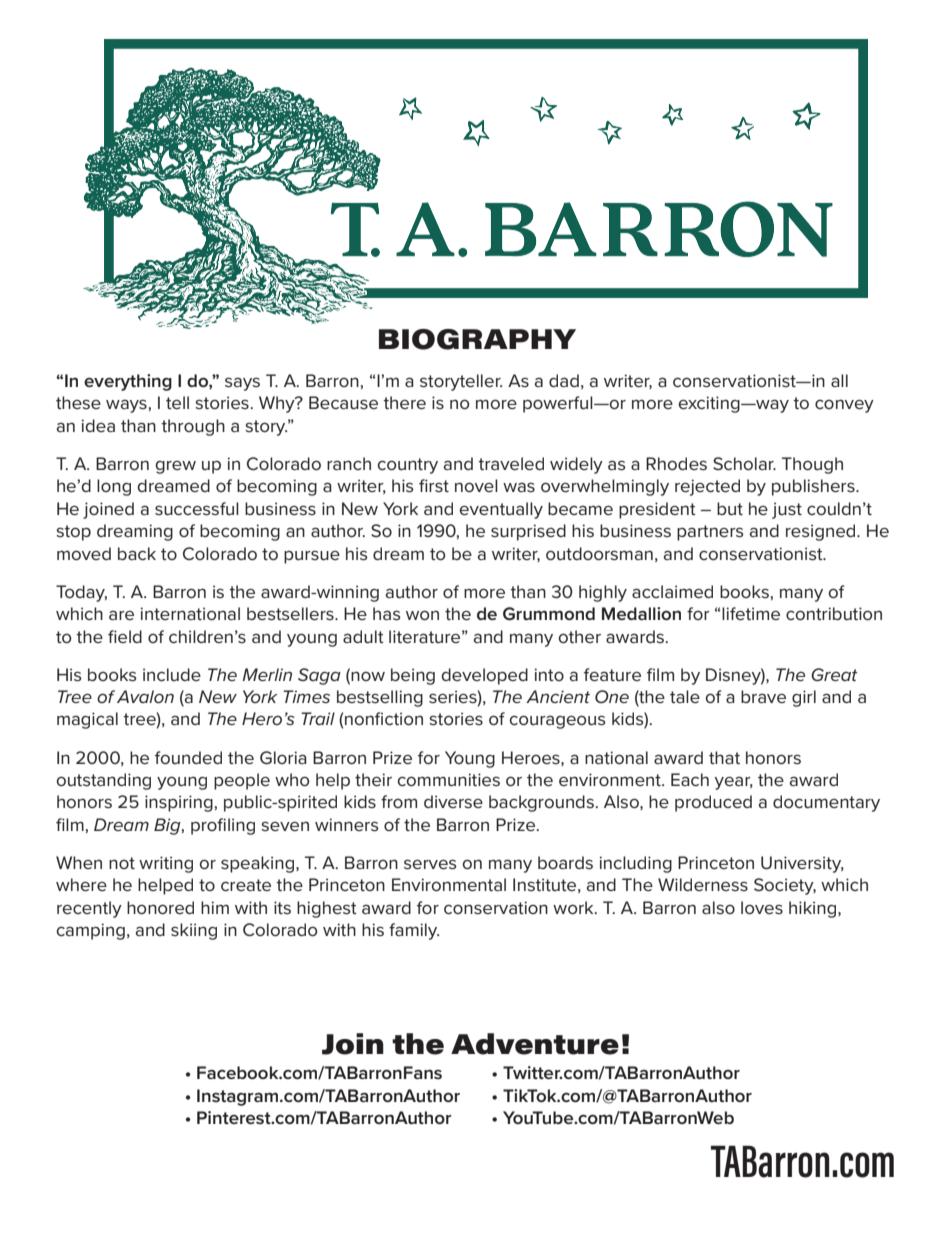 This document has width=952, height=1233. Describe the element at coordinates (121, 615) in the document. I see `are` at that location.
